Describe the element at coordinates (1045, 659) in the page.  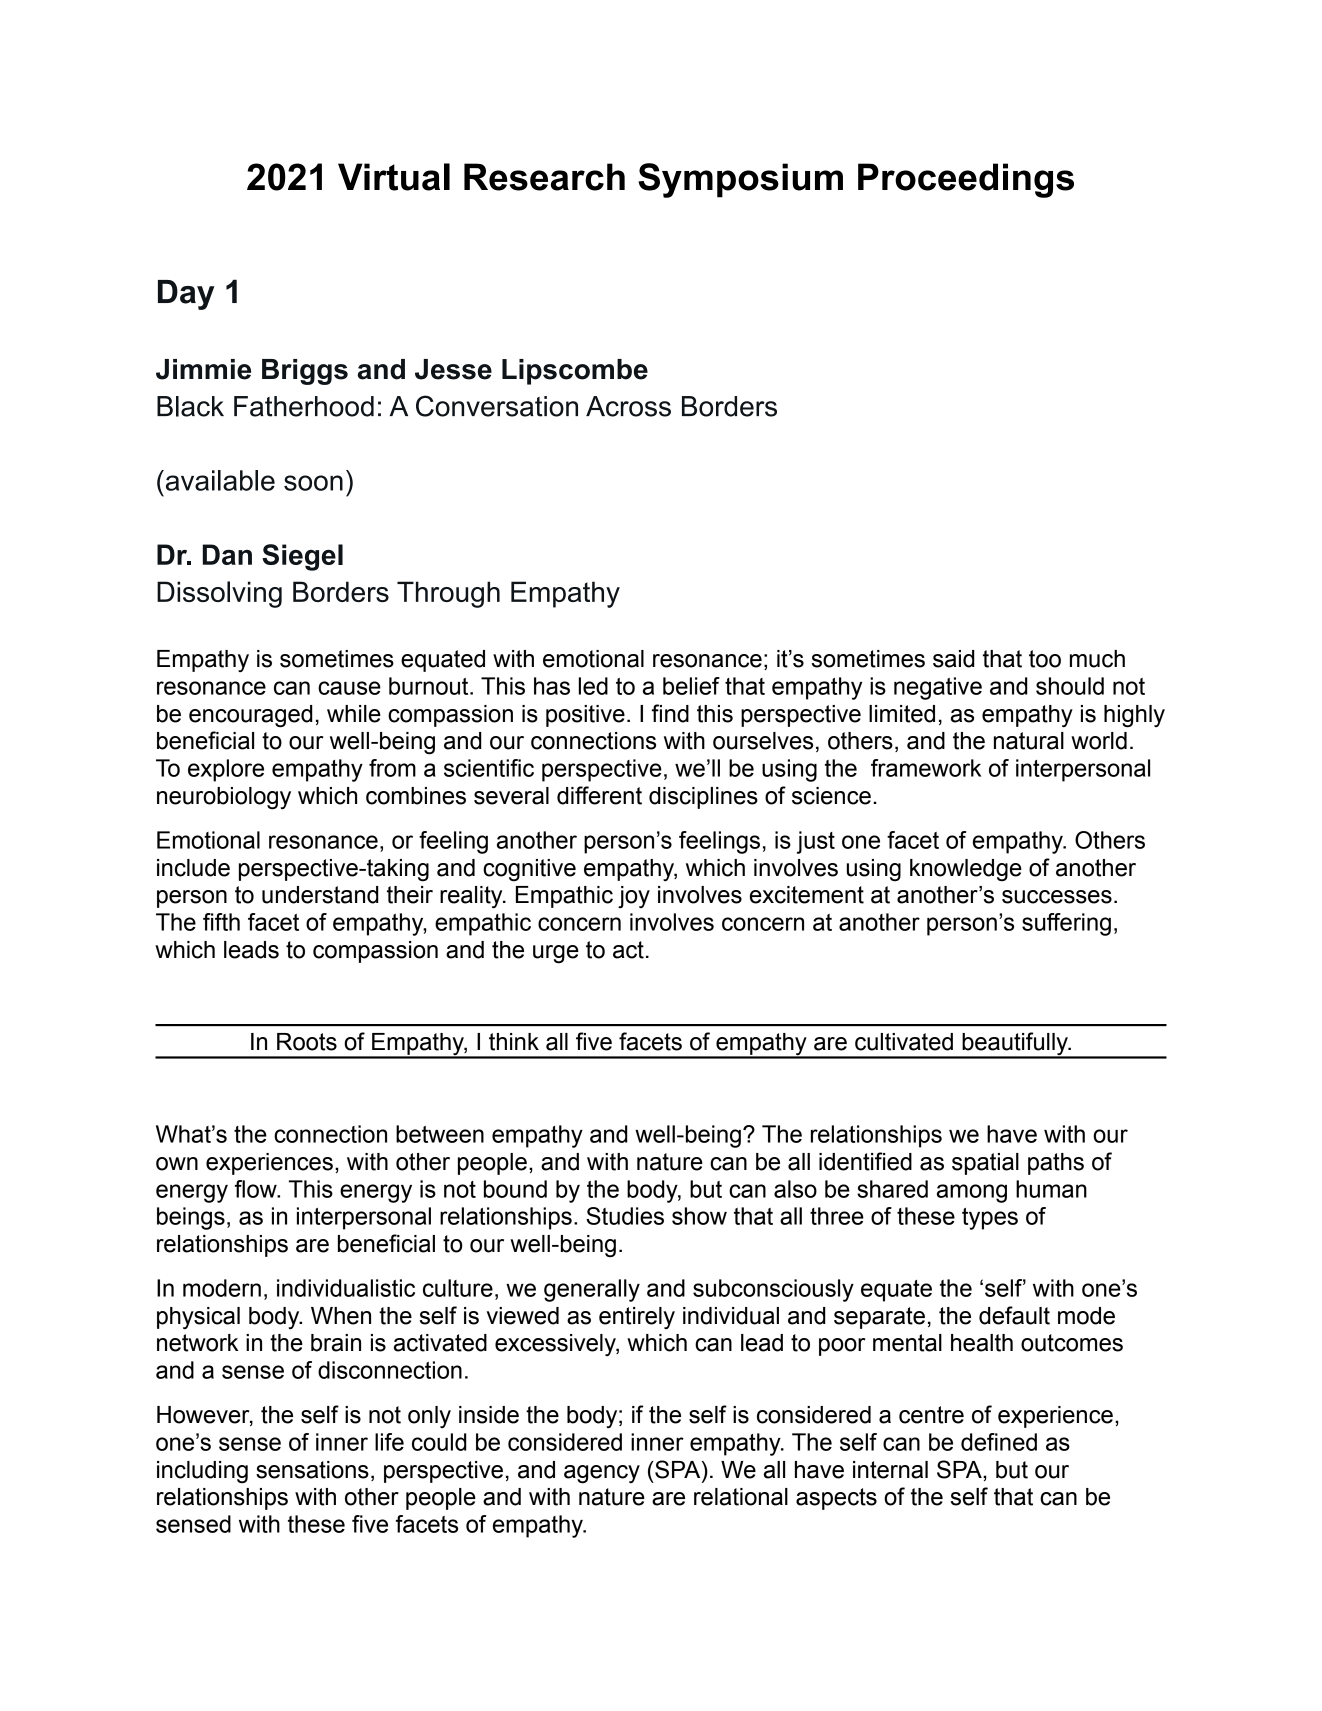
I see `too` at that location.
